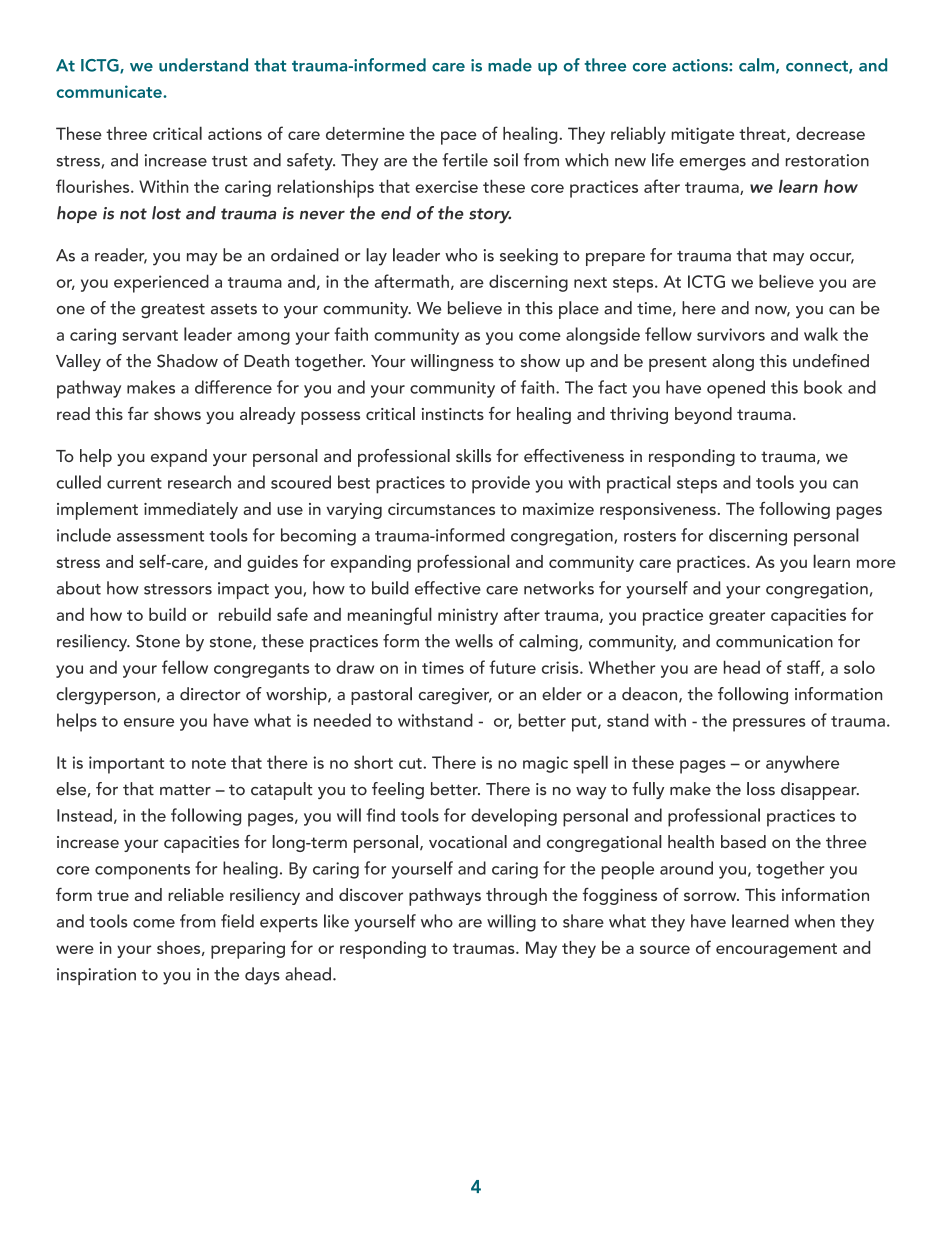  Describe the element at coordinates (441, 509) in the image. I see `circumstances` at that location.
